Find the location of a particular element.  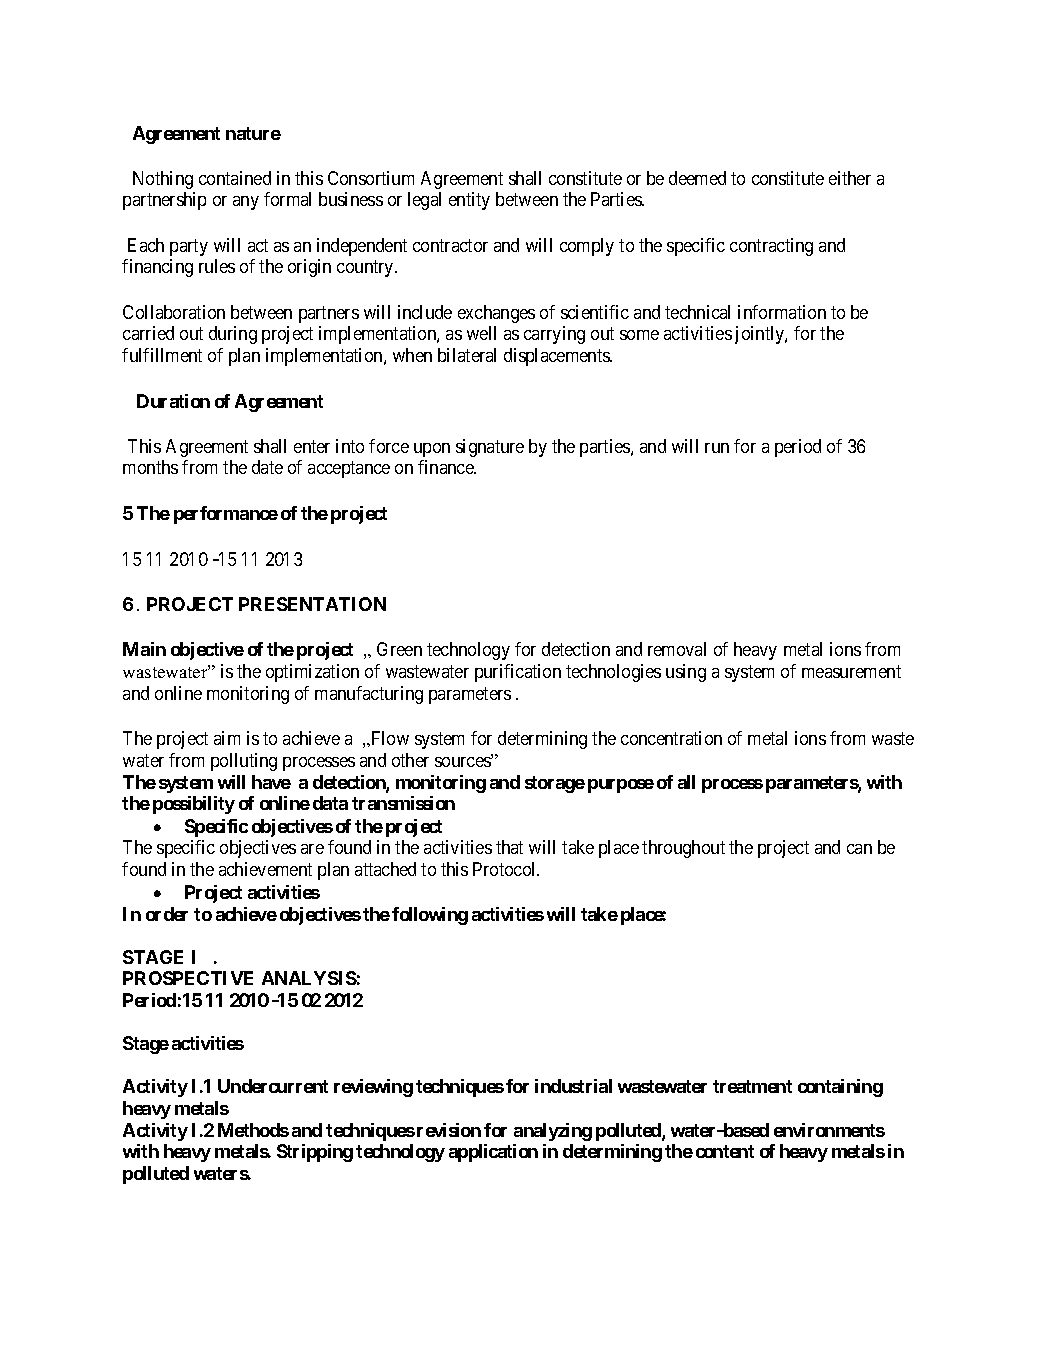

can is located at coordinates (859, 849).
